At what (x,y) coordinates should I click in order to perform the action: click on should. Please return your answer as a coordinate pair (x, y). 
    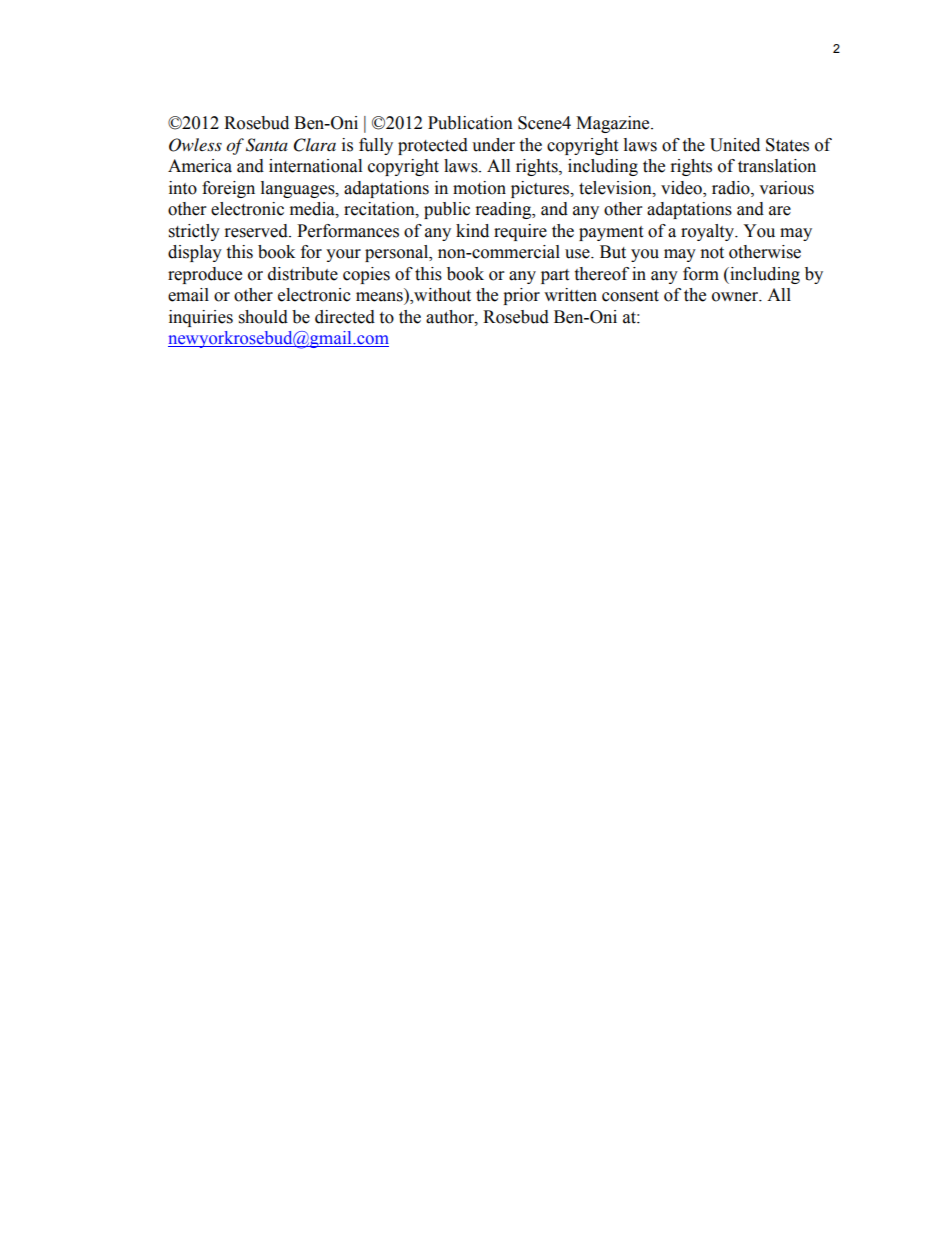
    Looking at the image, I should click on (263, 317).
